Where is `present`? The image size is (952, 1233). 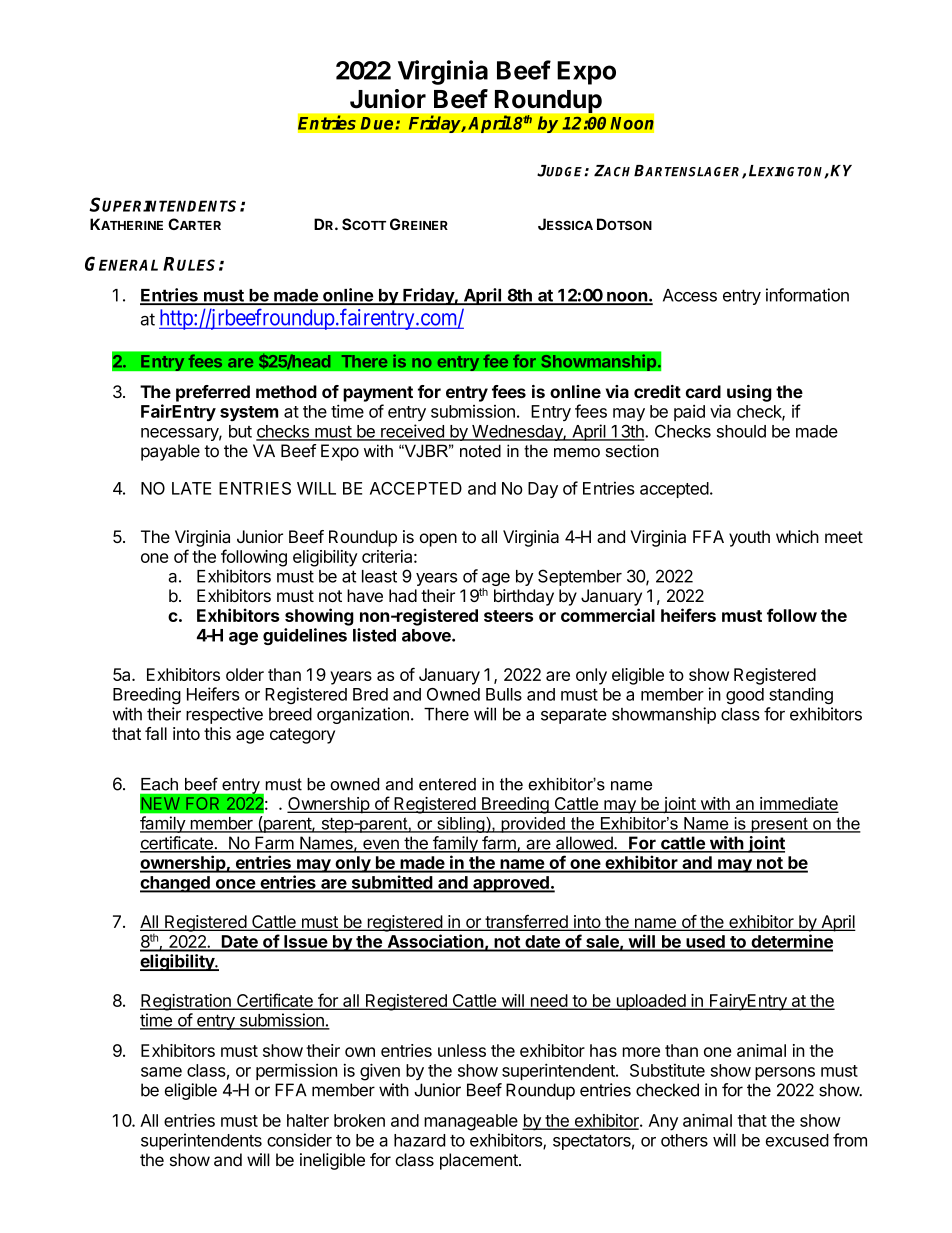 present is located at coordinates (779, 825).
